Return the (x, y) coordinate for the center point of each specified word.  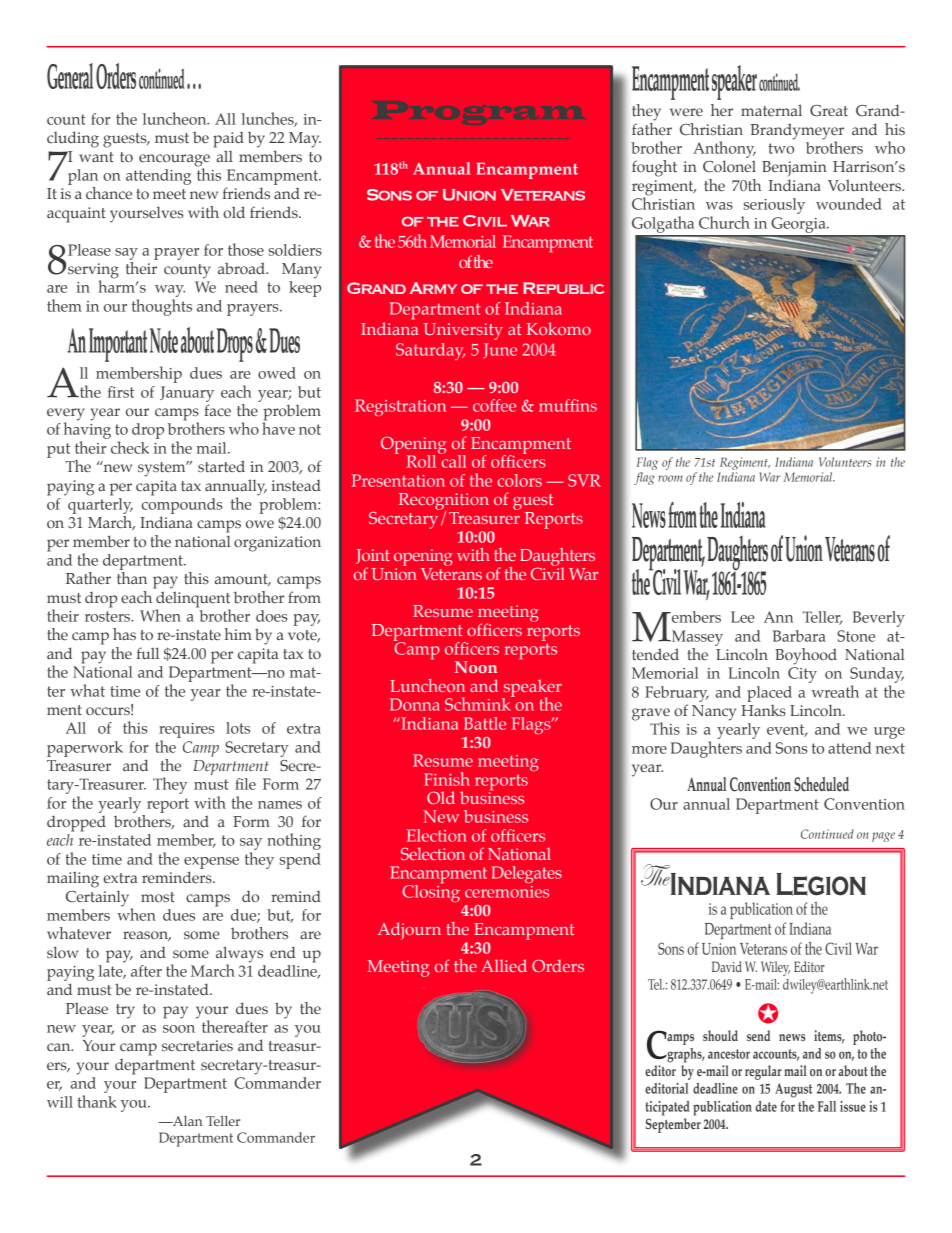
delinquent (193, 600)
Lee (742, 617)
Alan (186, 1121)
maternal (771, 110)
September (673, 1125)
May (305, 140)
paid (228, 140)
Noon (476, 667)
